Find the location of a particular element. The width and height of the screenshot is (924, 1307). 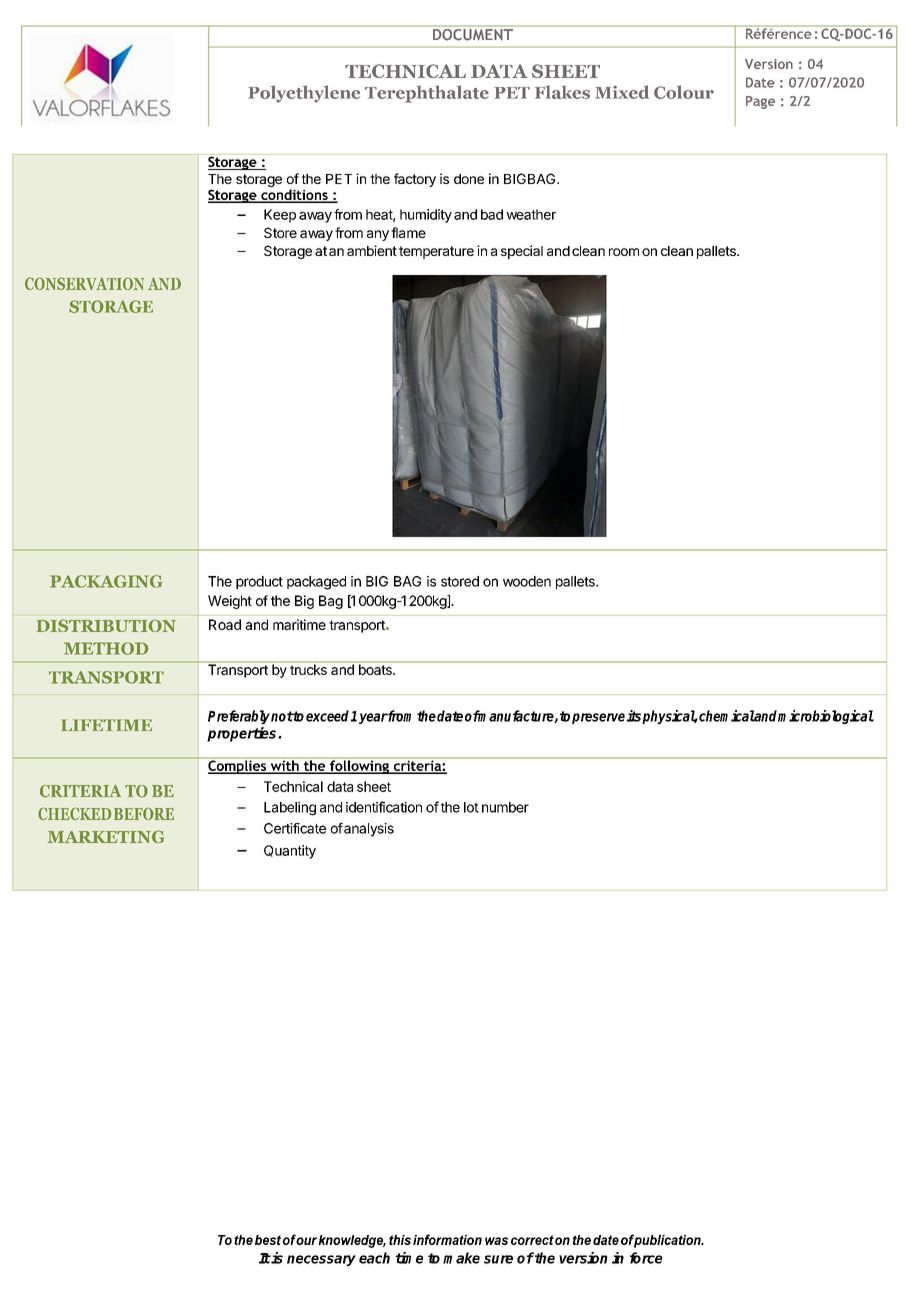

necessary is located at coordinates (321, 1260).
